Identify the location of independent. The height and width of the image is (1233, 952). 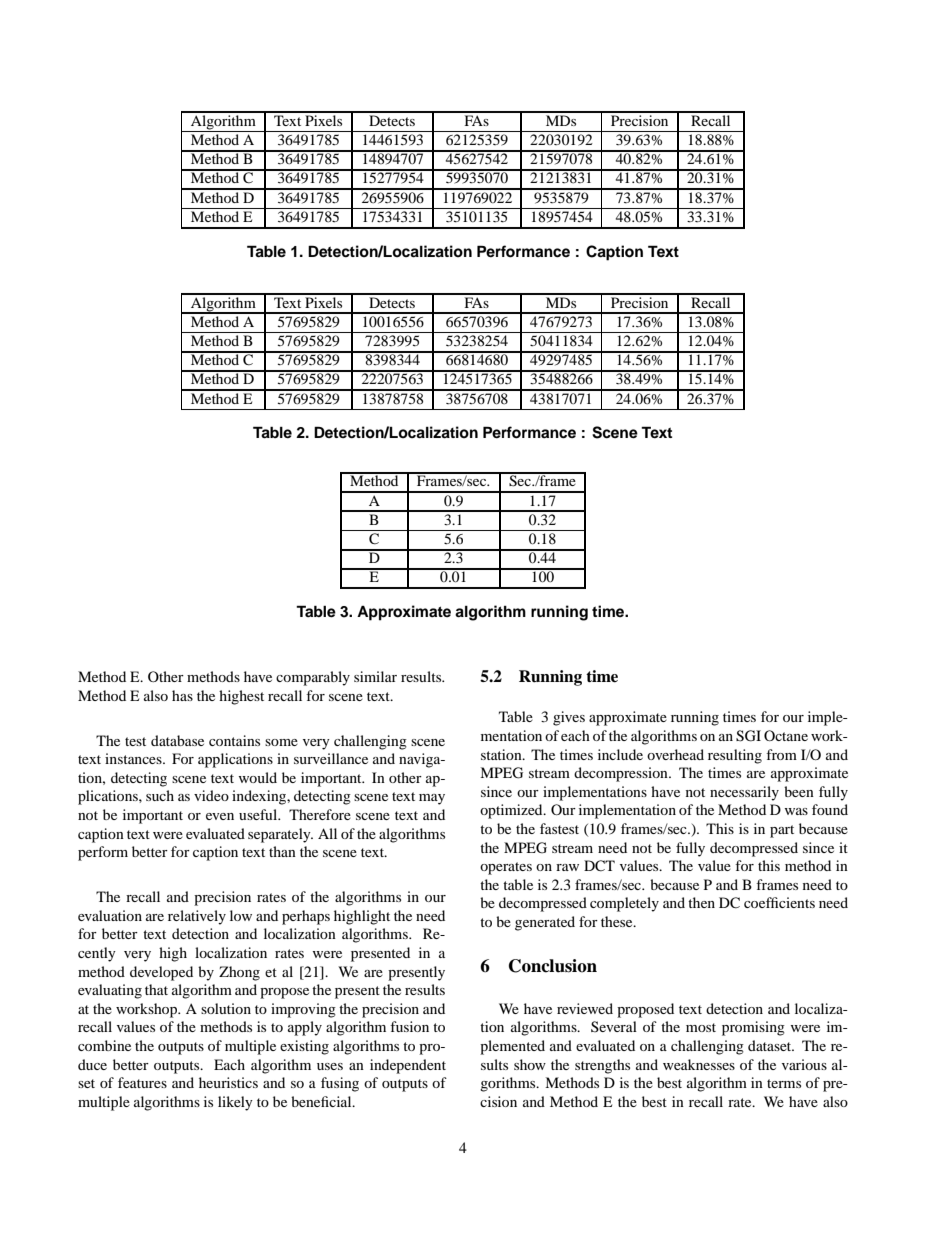
(408, 1066).
